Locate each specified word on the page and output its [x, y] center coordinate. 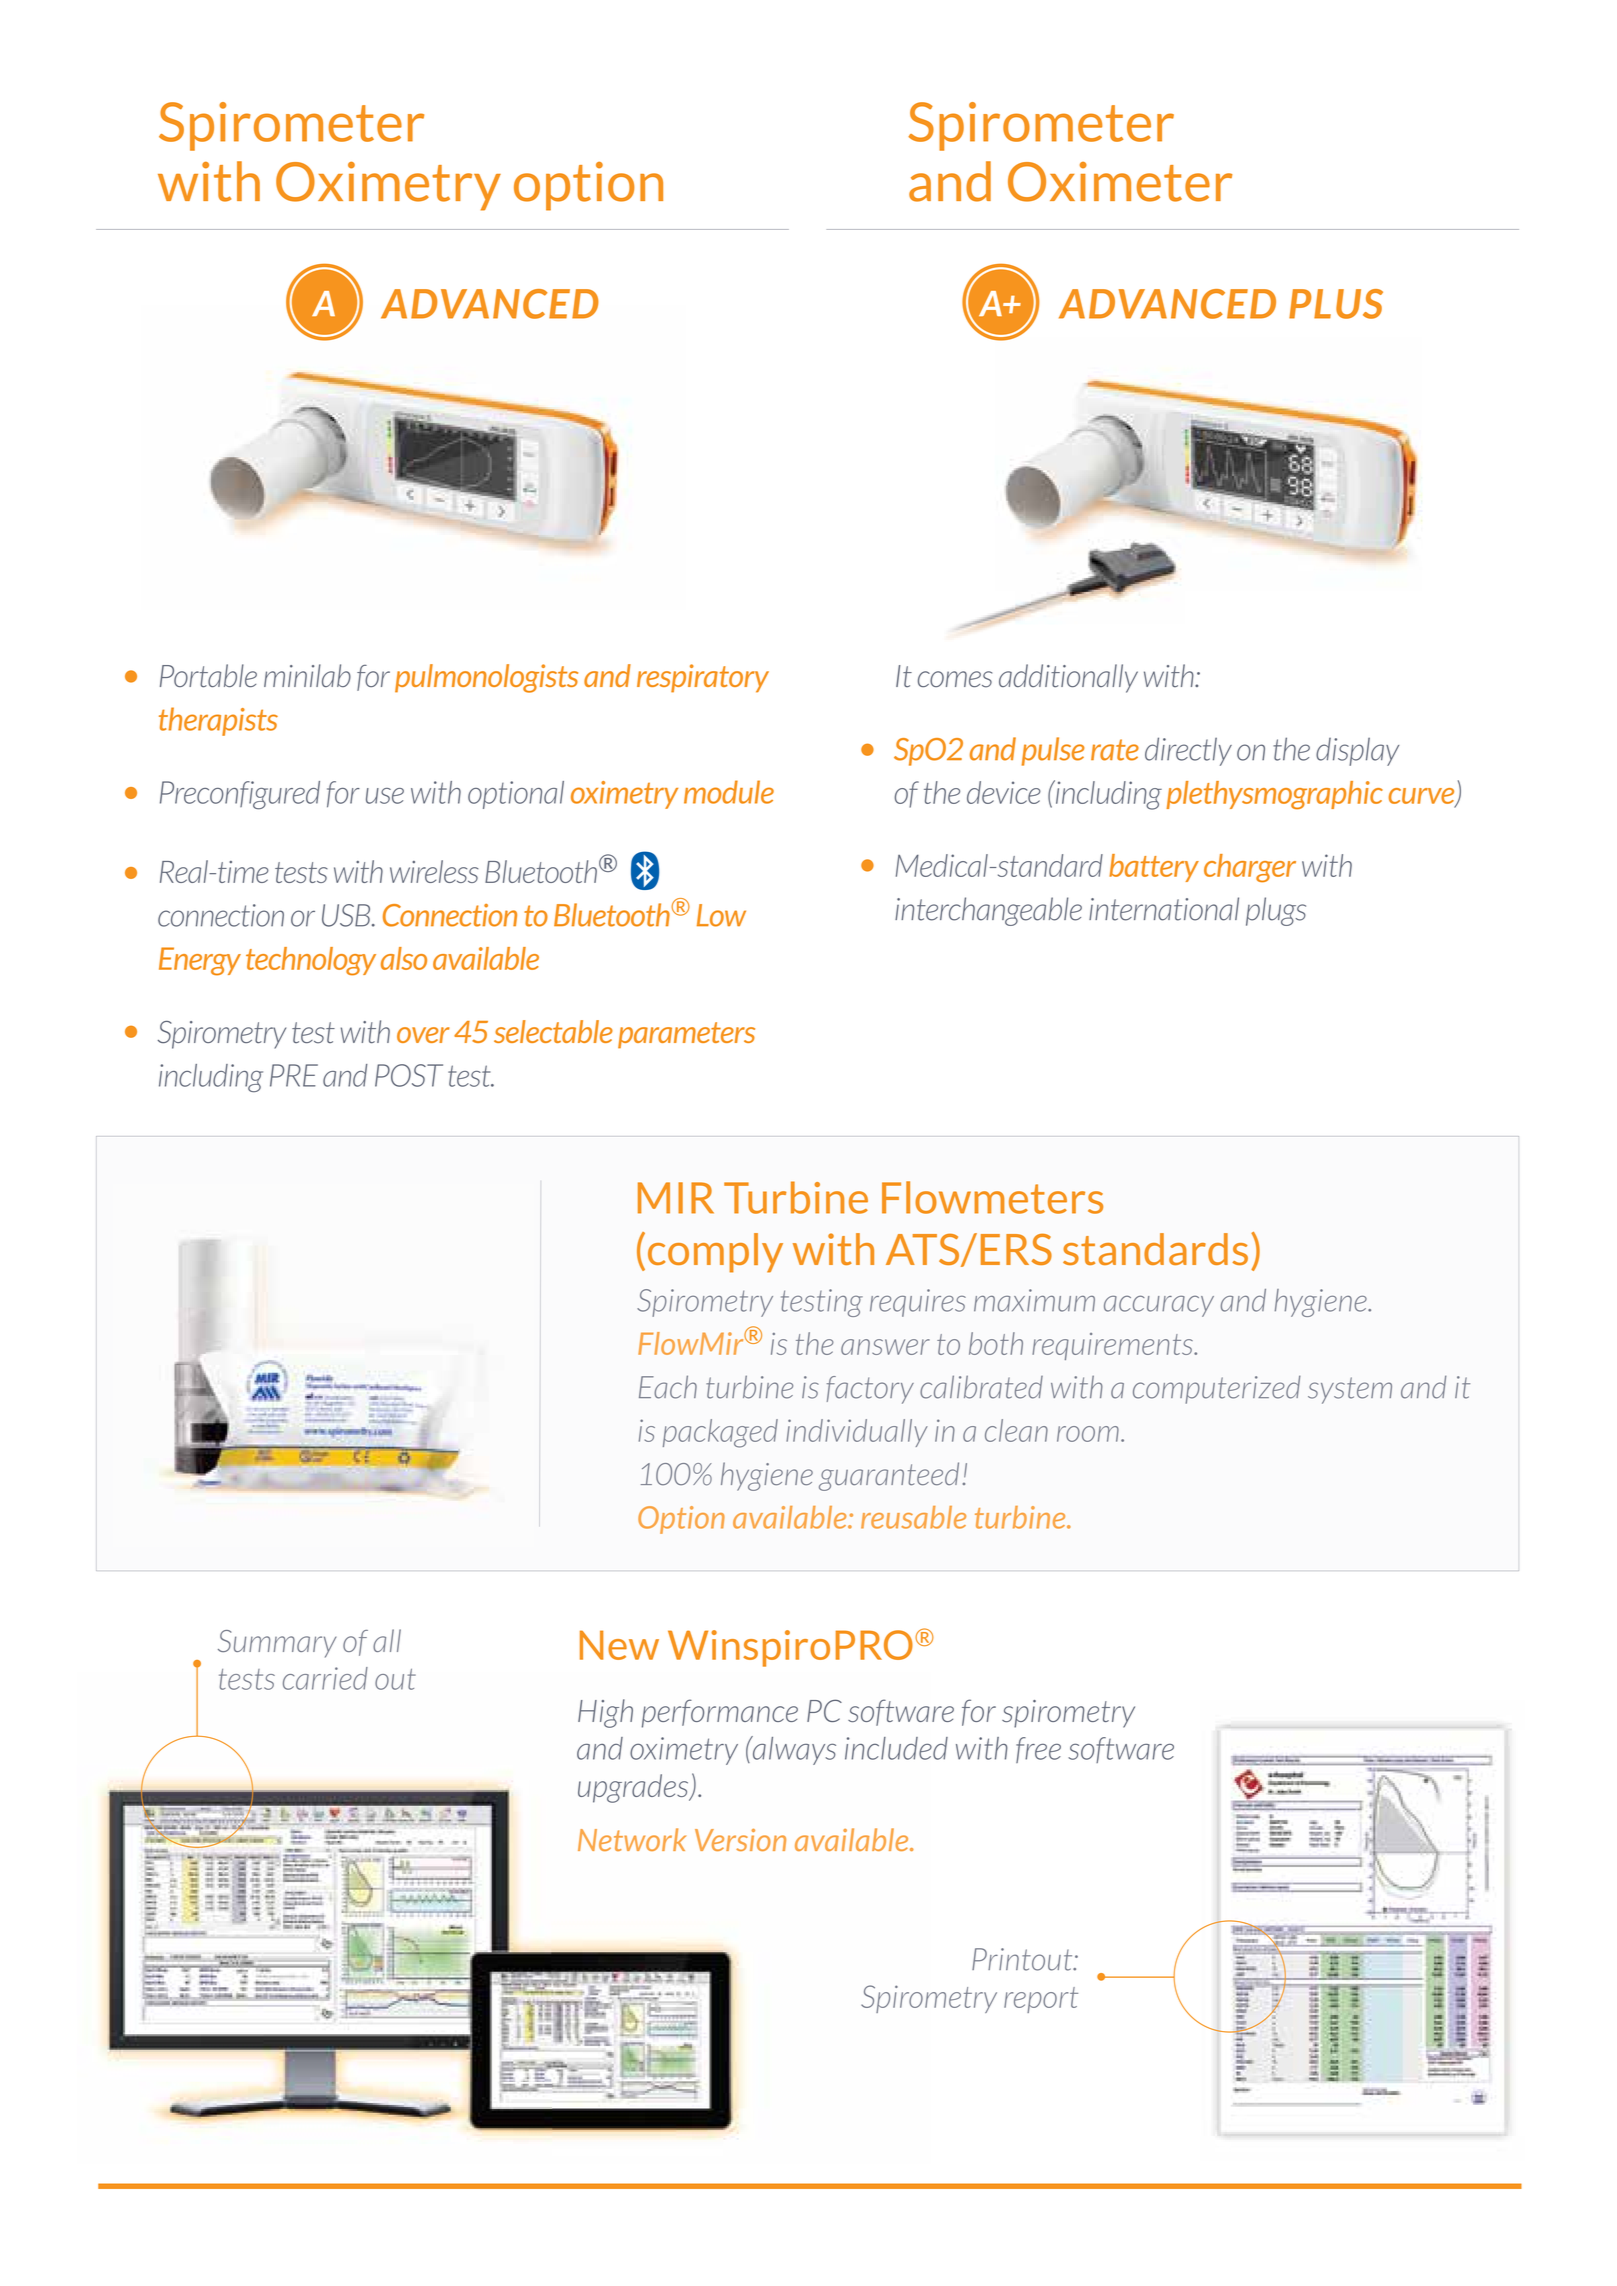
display [1357, 751]
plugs [1276, 911]
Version [740, 1839]
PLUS [1336, 304]
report [1041, 2000]
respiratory [703, 678]
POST [409, 1075]
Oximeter [1120, 182]
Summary [277, 1644]
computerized [1217, 1389]
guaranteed [889, 1476]
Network [632, 1839]
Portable [208, 676]
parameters [686, 1035]
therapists [218, 721]
